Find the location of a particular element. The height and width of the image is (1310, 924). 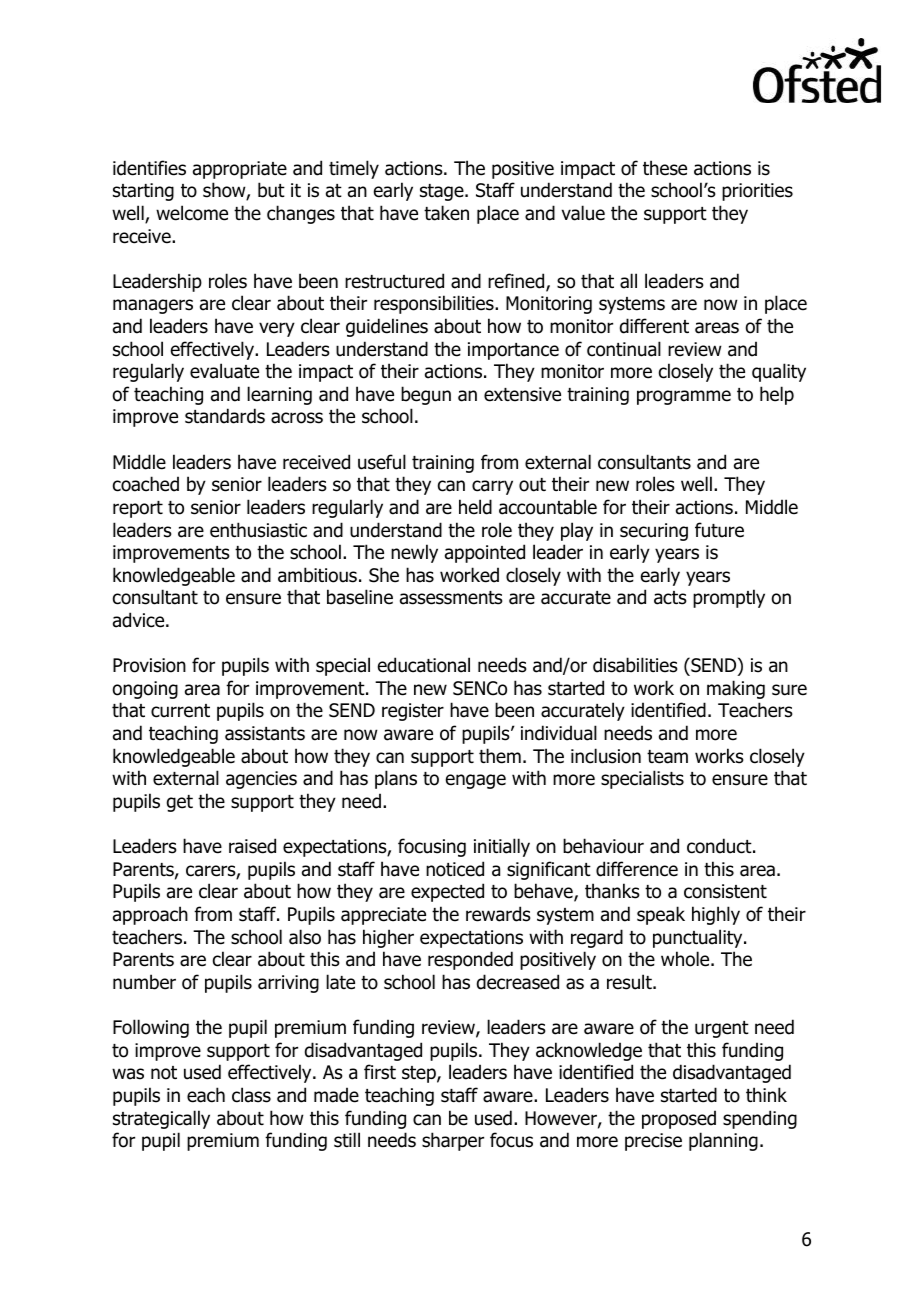

welcome is located at coordinates (192, 213).
